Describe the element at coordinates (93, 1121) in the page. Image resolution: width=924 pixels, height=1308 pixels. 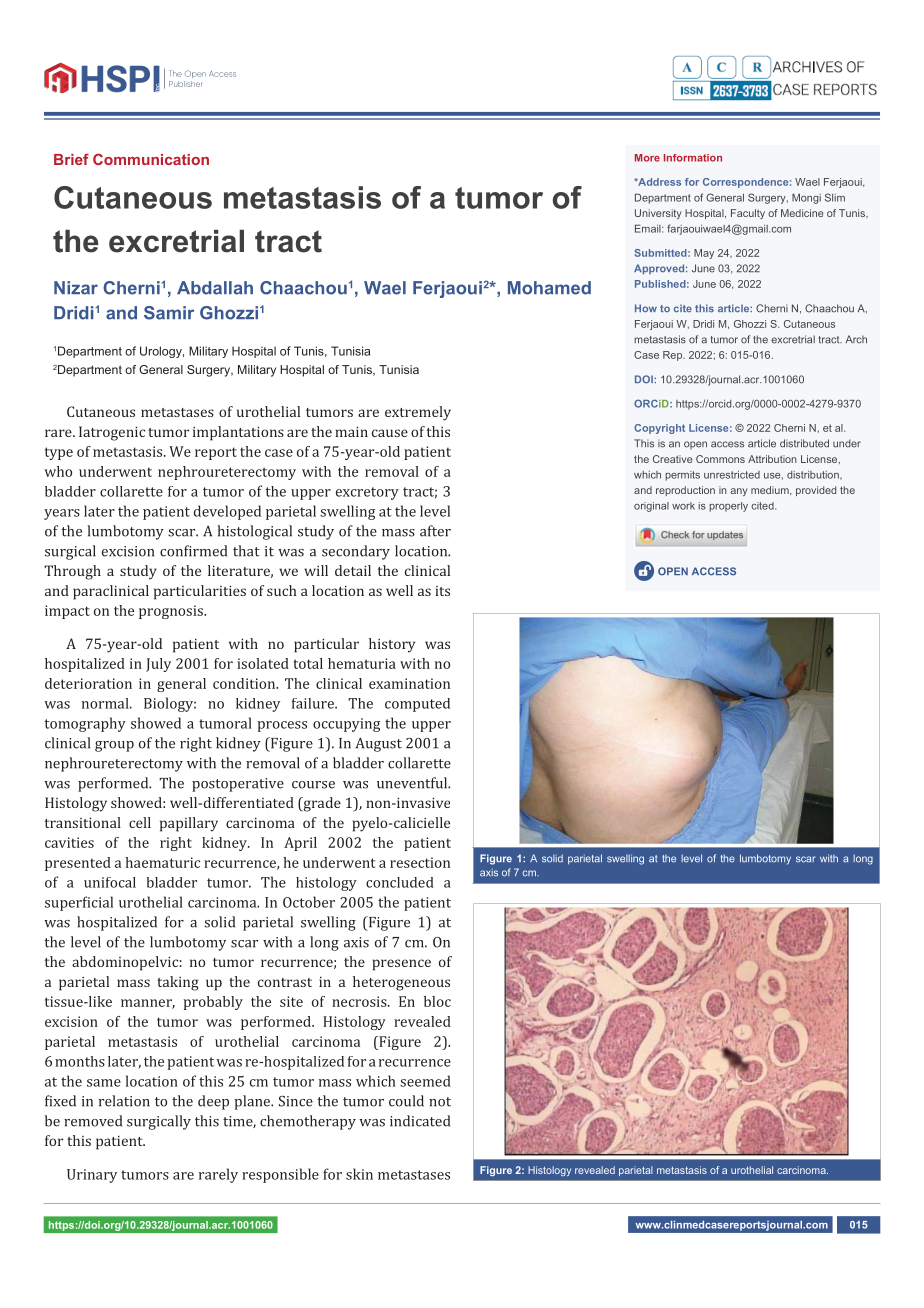
I see `removed` at that location.
